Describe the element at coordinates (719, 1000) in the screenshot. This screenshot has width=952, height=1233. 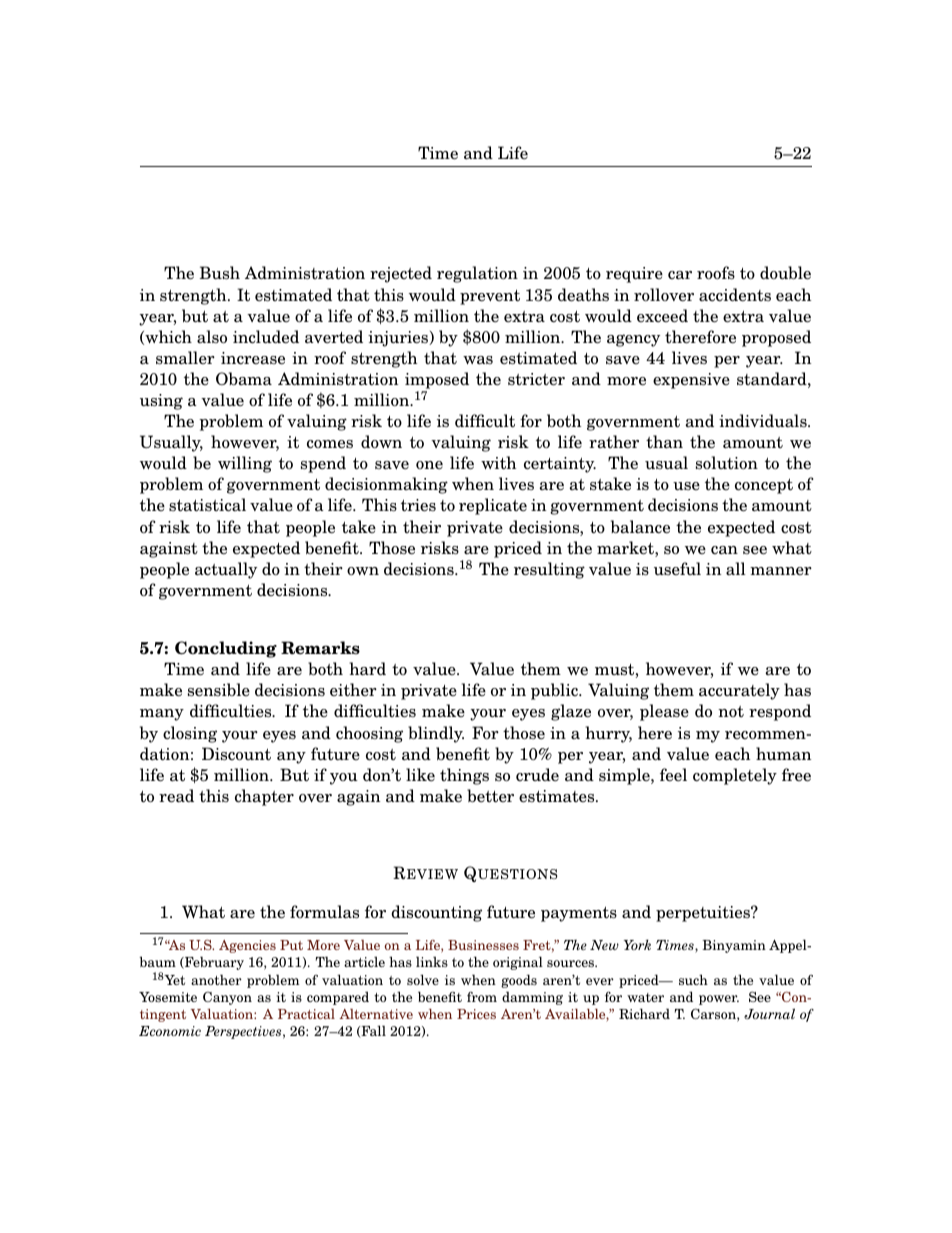
I see `power` at that location.
